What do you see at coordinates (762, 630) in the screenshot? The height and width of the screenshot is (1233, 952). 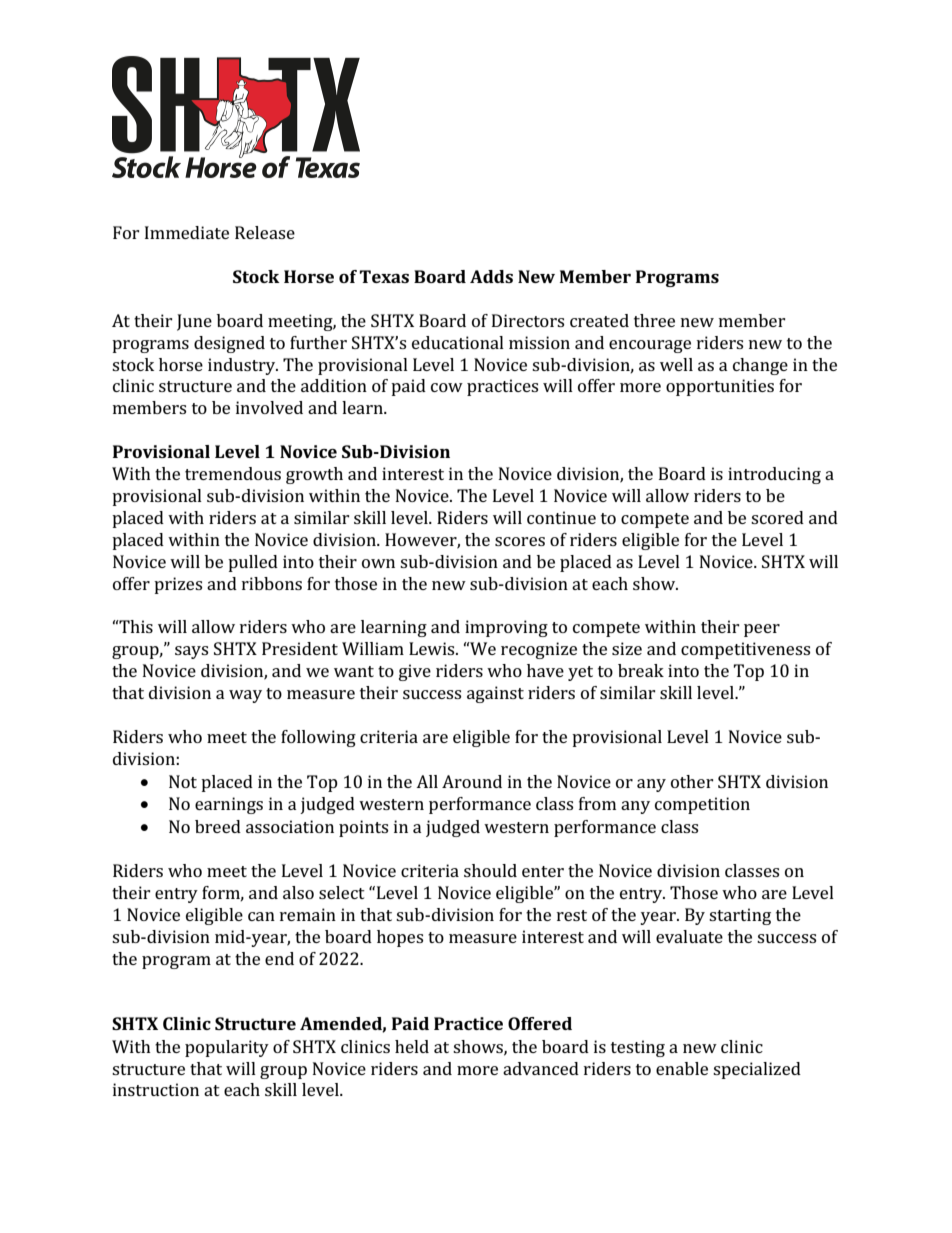 I see `peer` at bounding box center [762, 630].
